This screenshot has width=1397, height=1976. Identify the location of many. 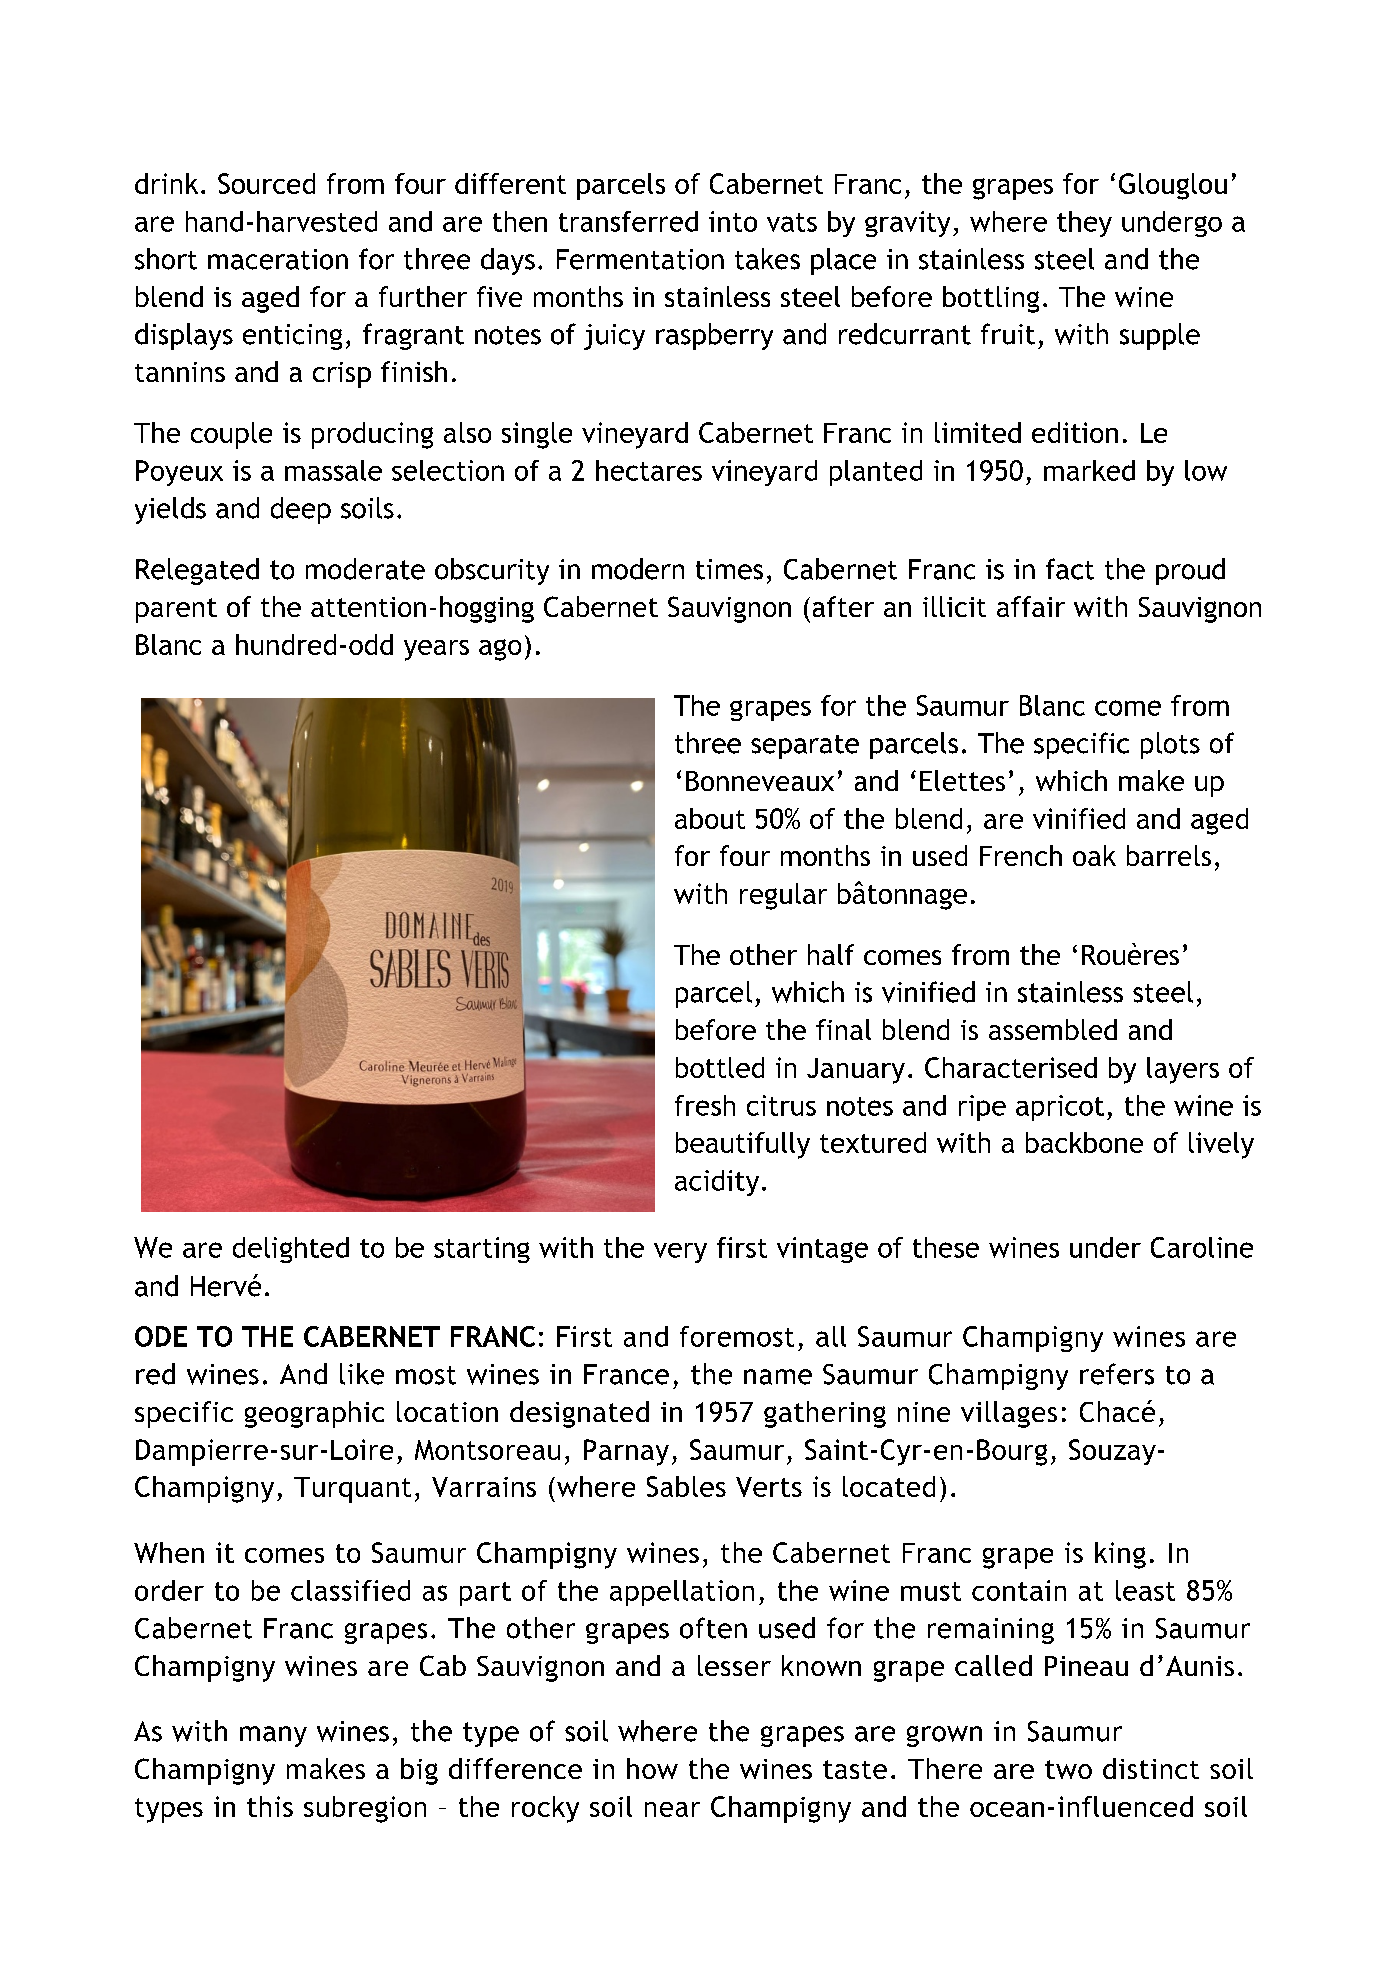
(273, 1736).
